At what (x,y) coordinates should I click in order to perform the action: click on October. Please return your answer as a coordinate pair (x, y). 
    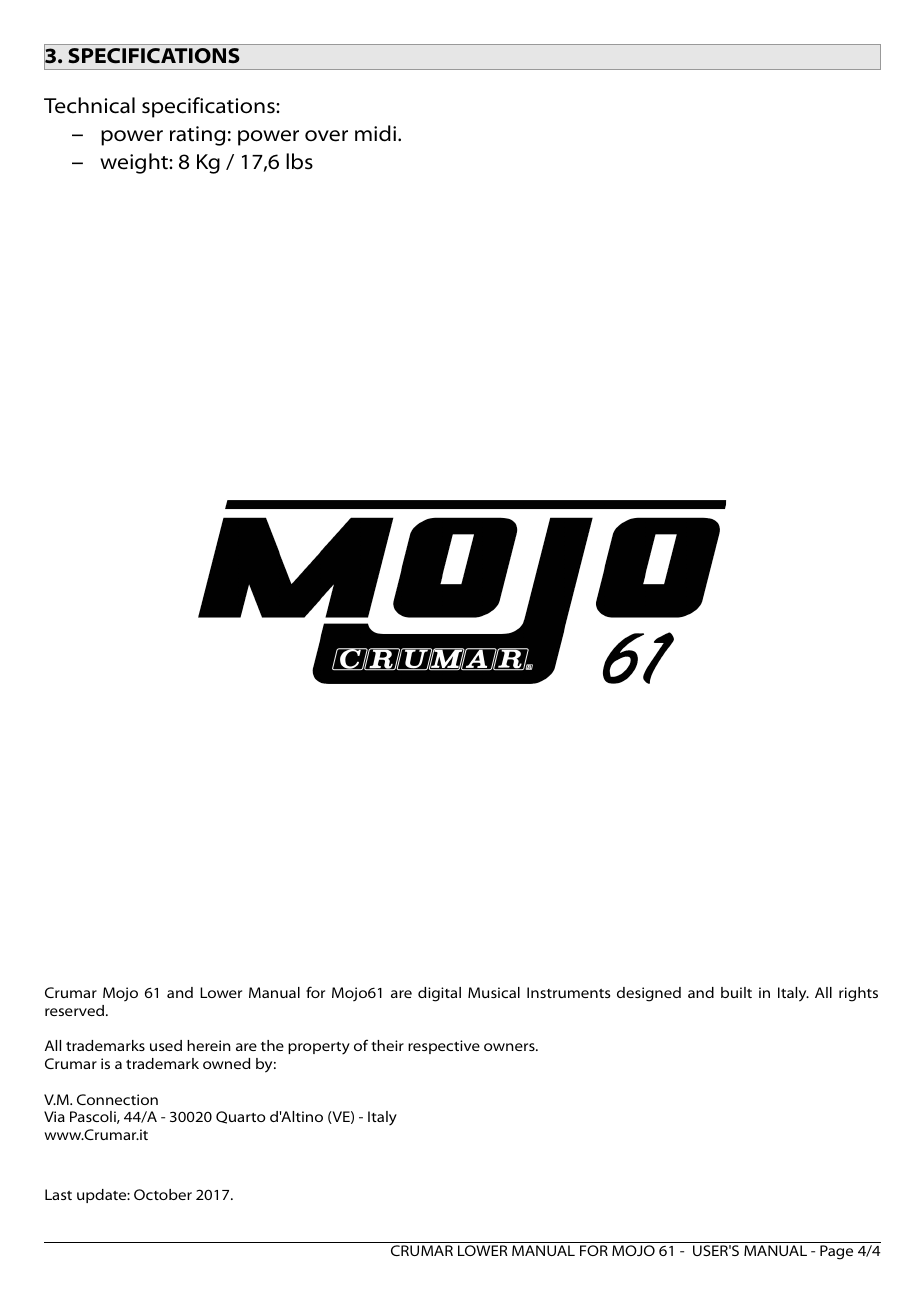
    Looking at the image, I should click on (163, 1194).
